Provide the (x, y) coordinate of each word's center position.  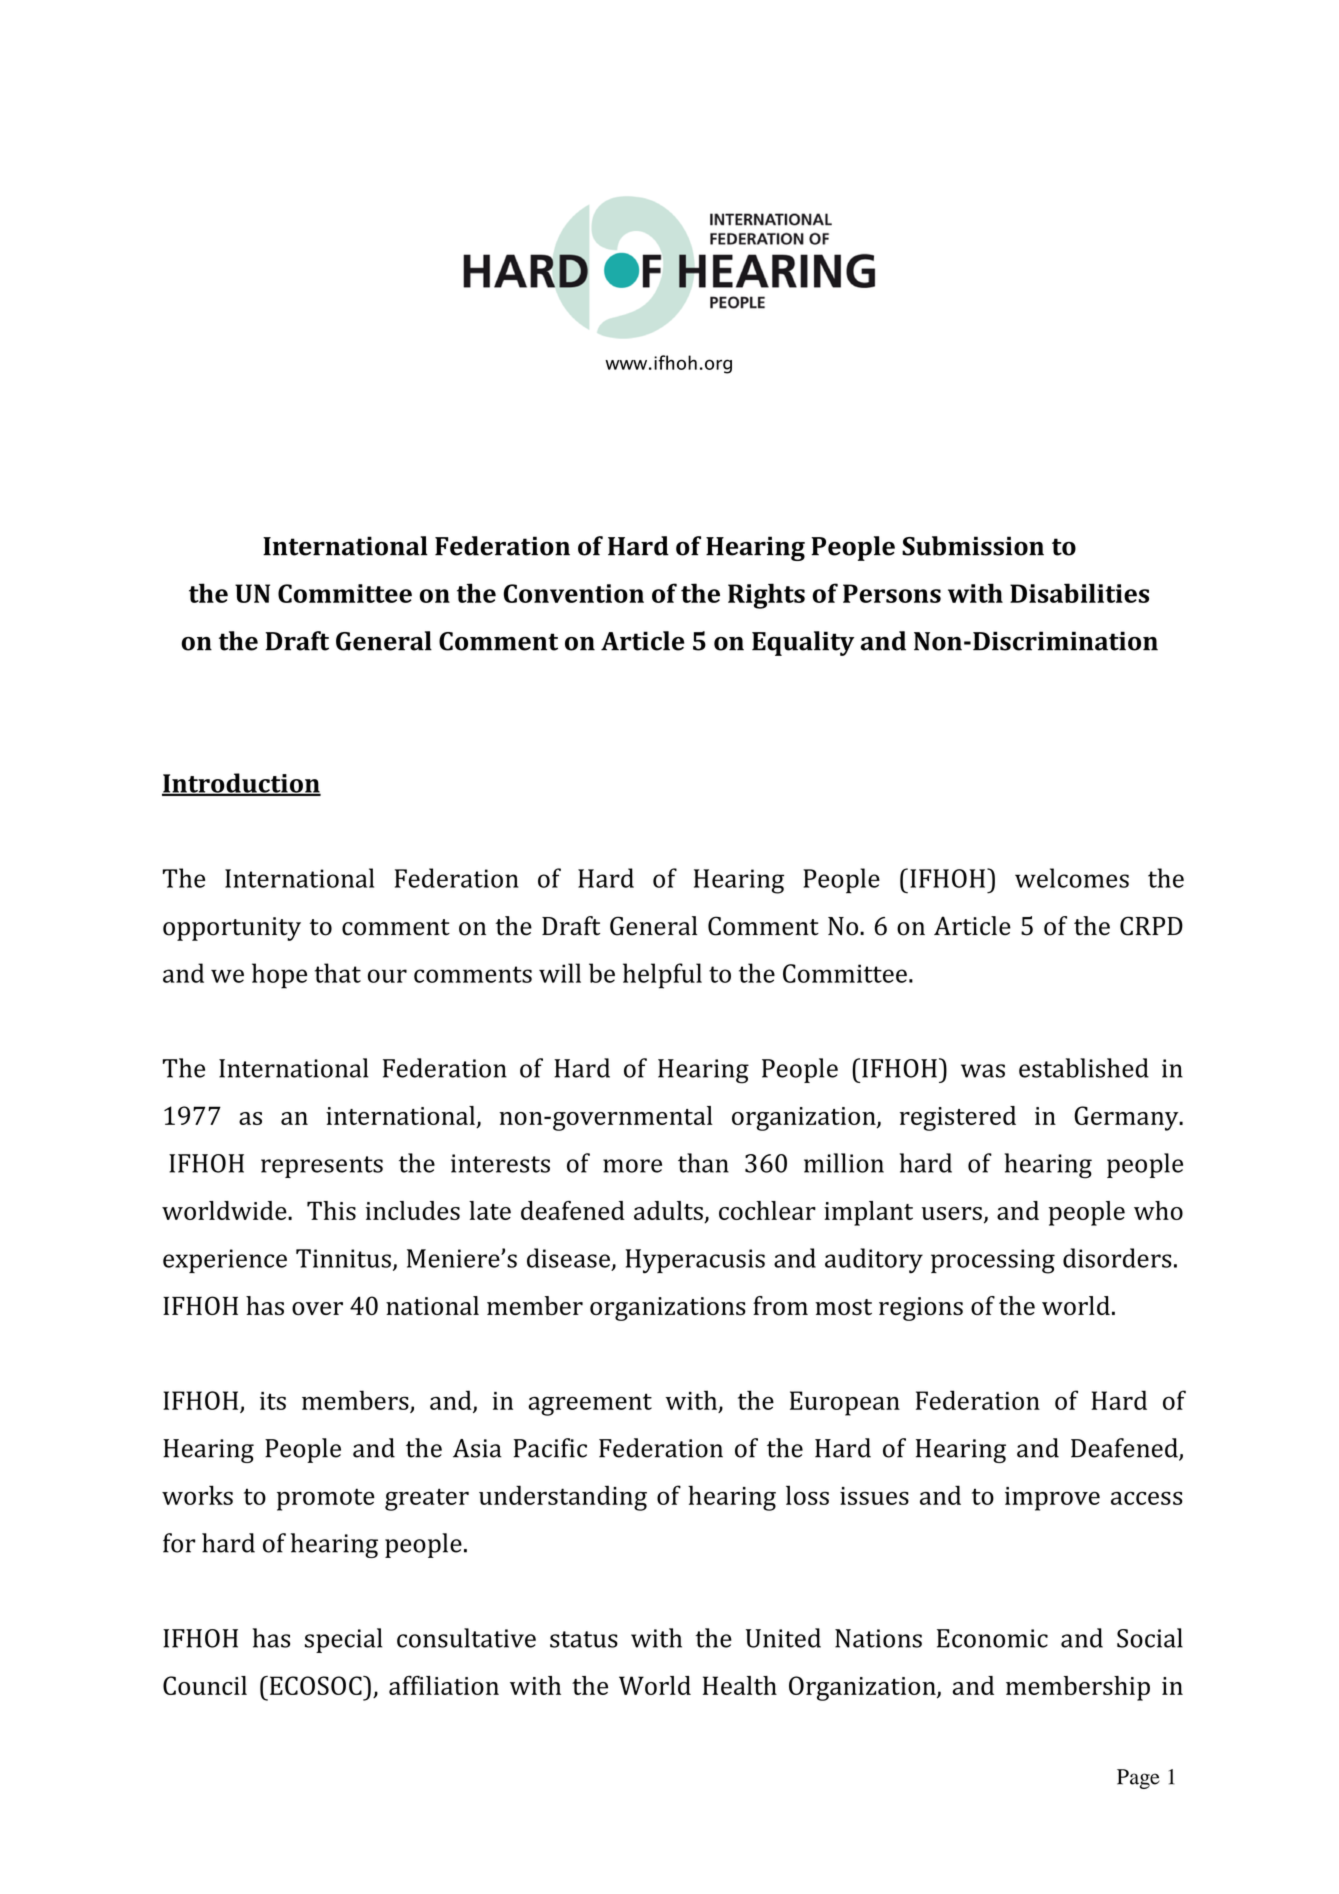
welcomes (1072, 878)
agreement (590, 1404)
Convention (574, 593)
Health (740, 1685)
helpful (662, 976)
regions (921, 1309)
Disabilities (1079, 593)
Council (205, 1685)
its (273, 1401)
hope (279, 976)
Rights (766, 596)
